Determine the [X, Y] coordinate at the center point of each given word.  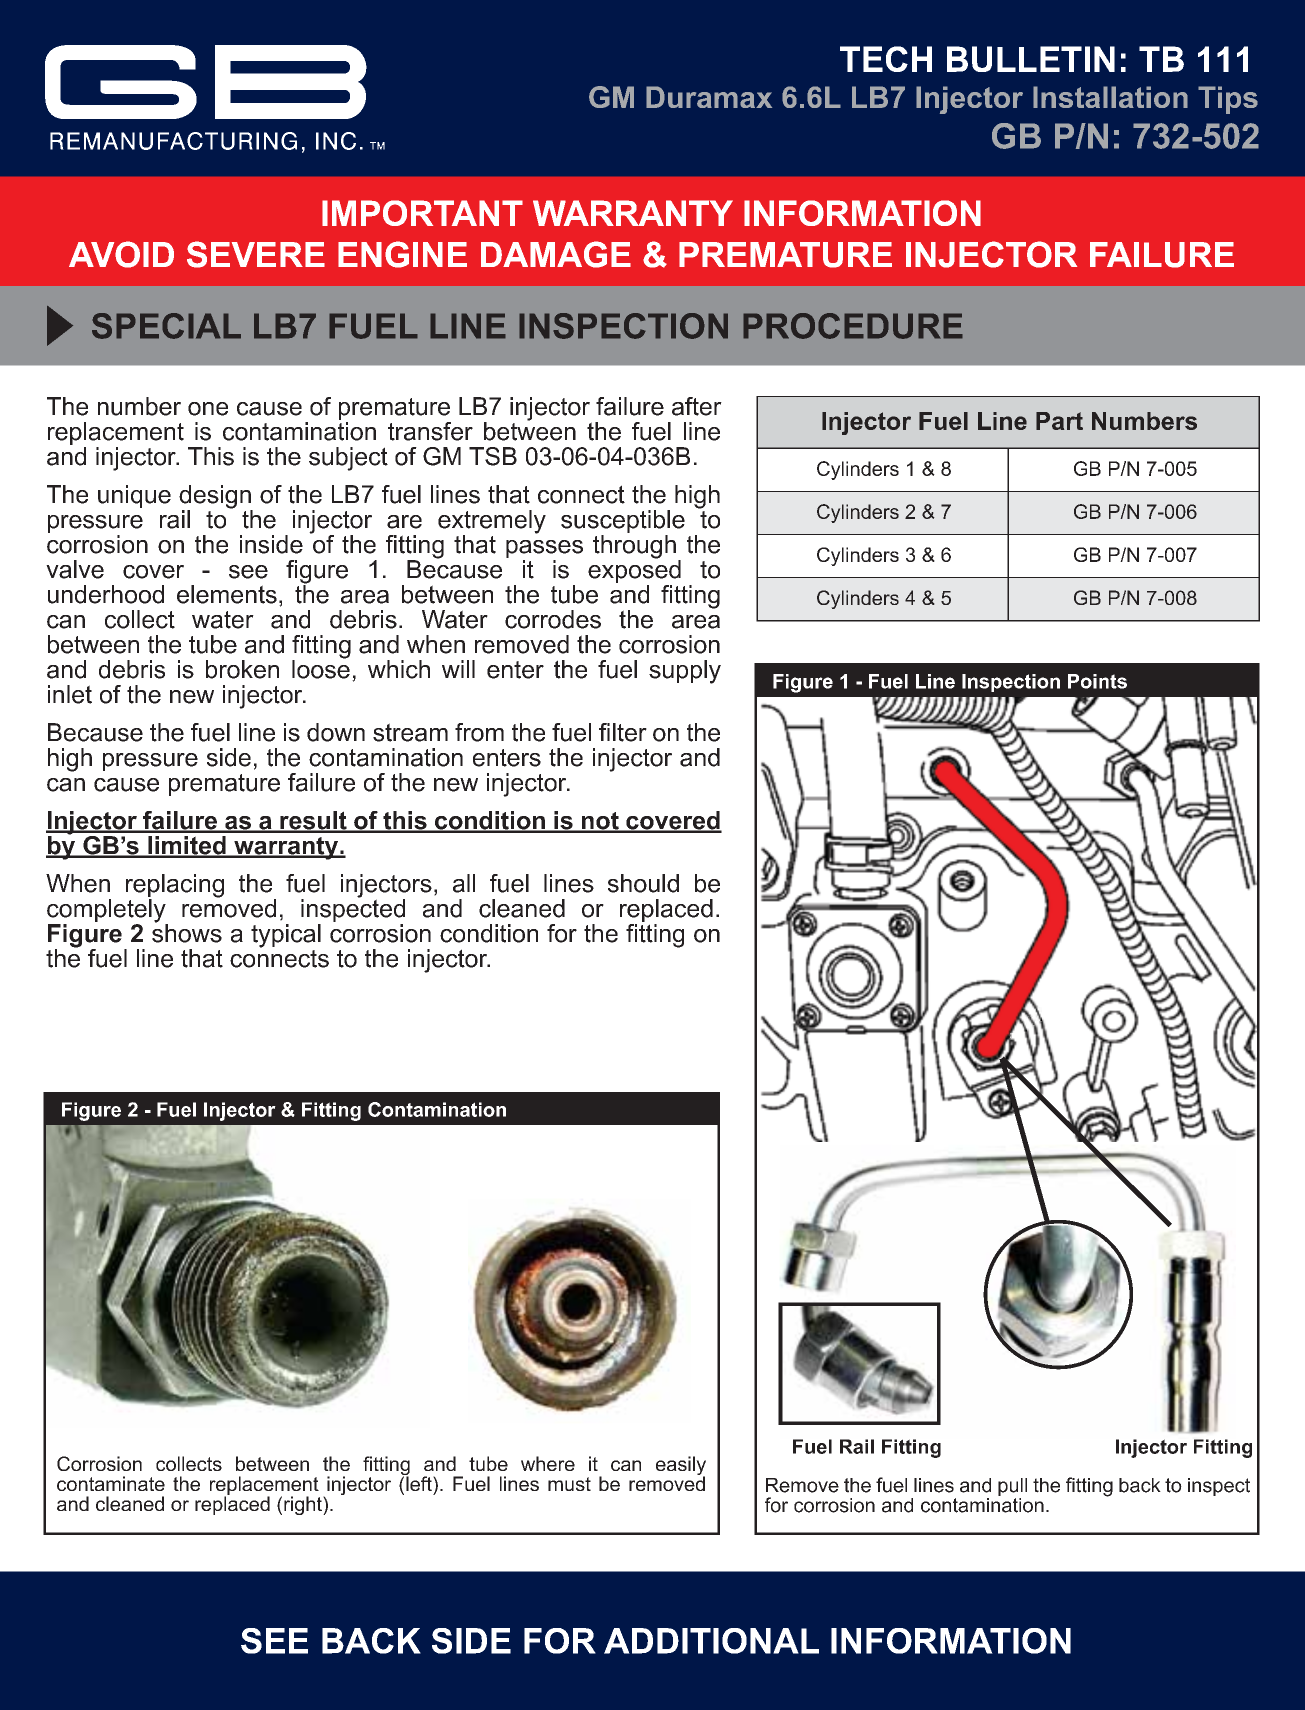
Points [1097, 681]
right [304, 1505]
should [643, 883]
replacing [175, 887]
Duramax [709, 97]
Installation [1110, 97]
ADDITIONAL [711, 1641]
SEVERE [256, 254]
